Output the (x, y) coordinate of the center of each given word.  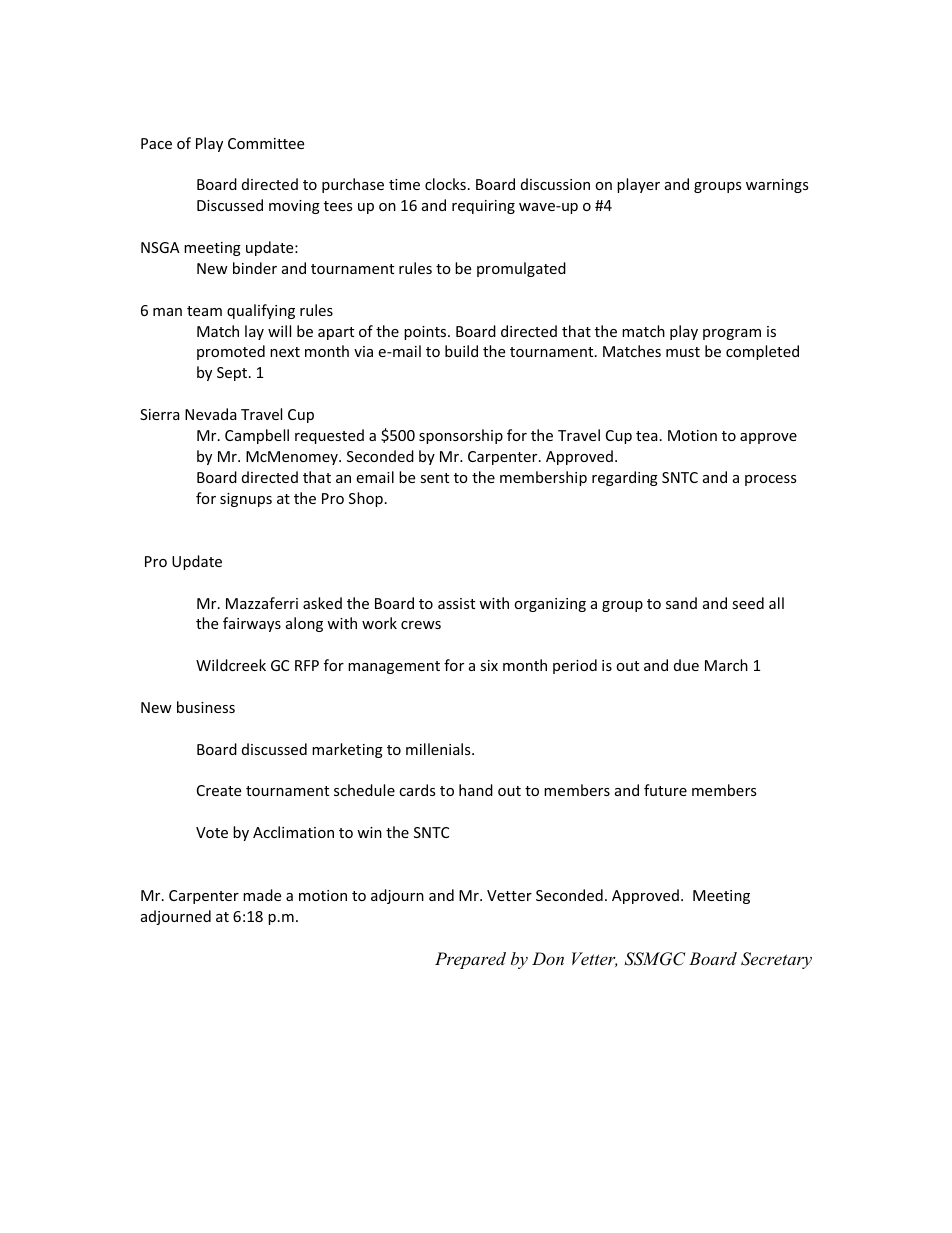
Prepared (470, 960)
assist (456, 603)
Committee (266, 143)
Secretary (776, 960)
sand (681, 603)
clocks (445, 184)
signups (246, 500)
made (262, 895)
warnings (777, 186)
